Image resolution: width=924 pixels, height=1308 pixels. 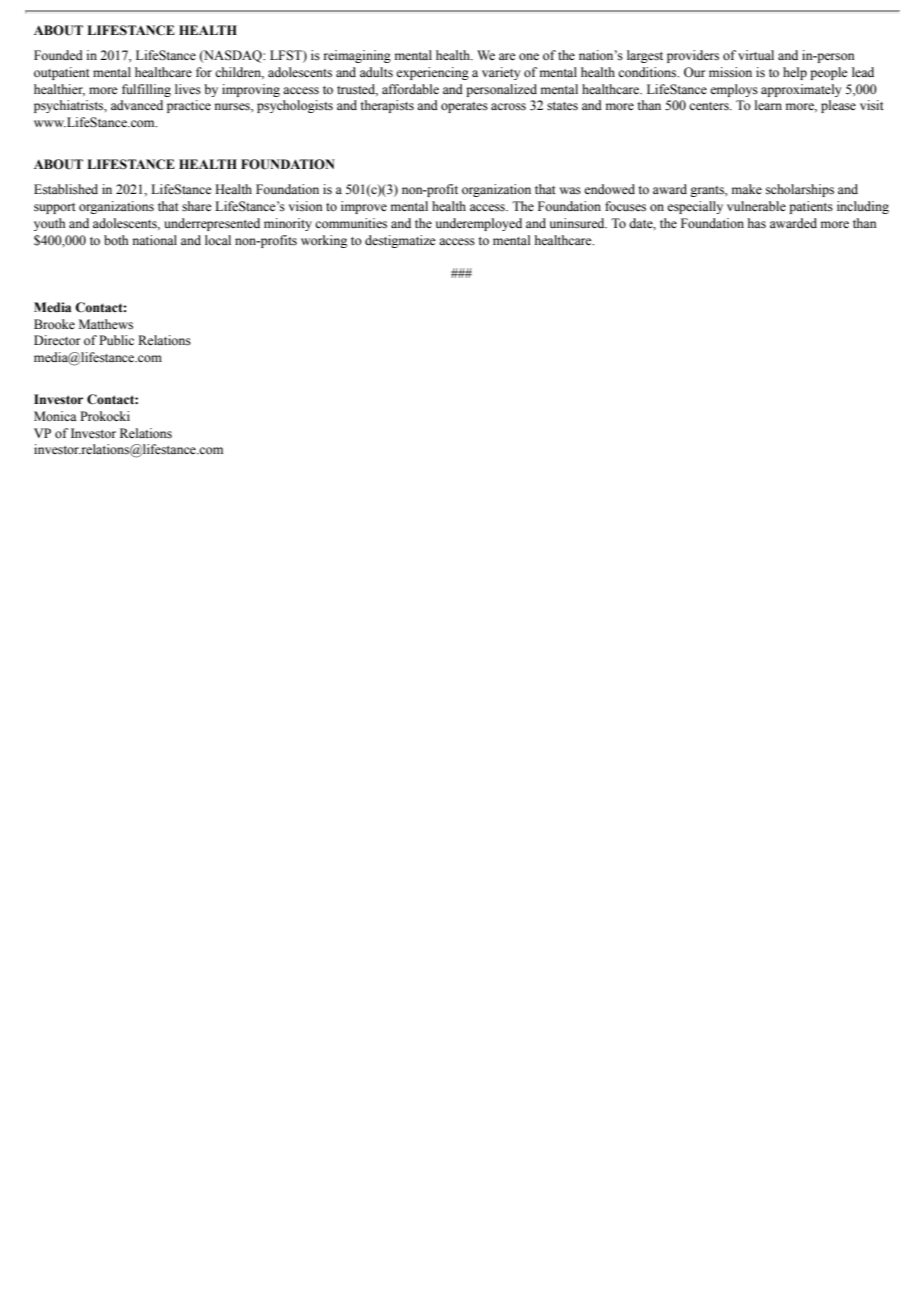 I want to click on has, so click(x=757, y=223).
